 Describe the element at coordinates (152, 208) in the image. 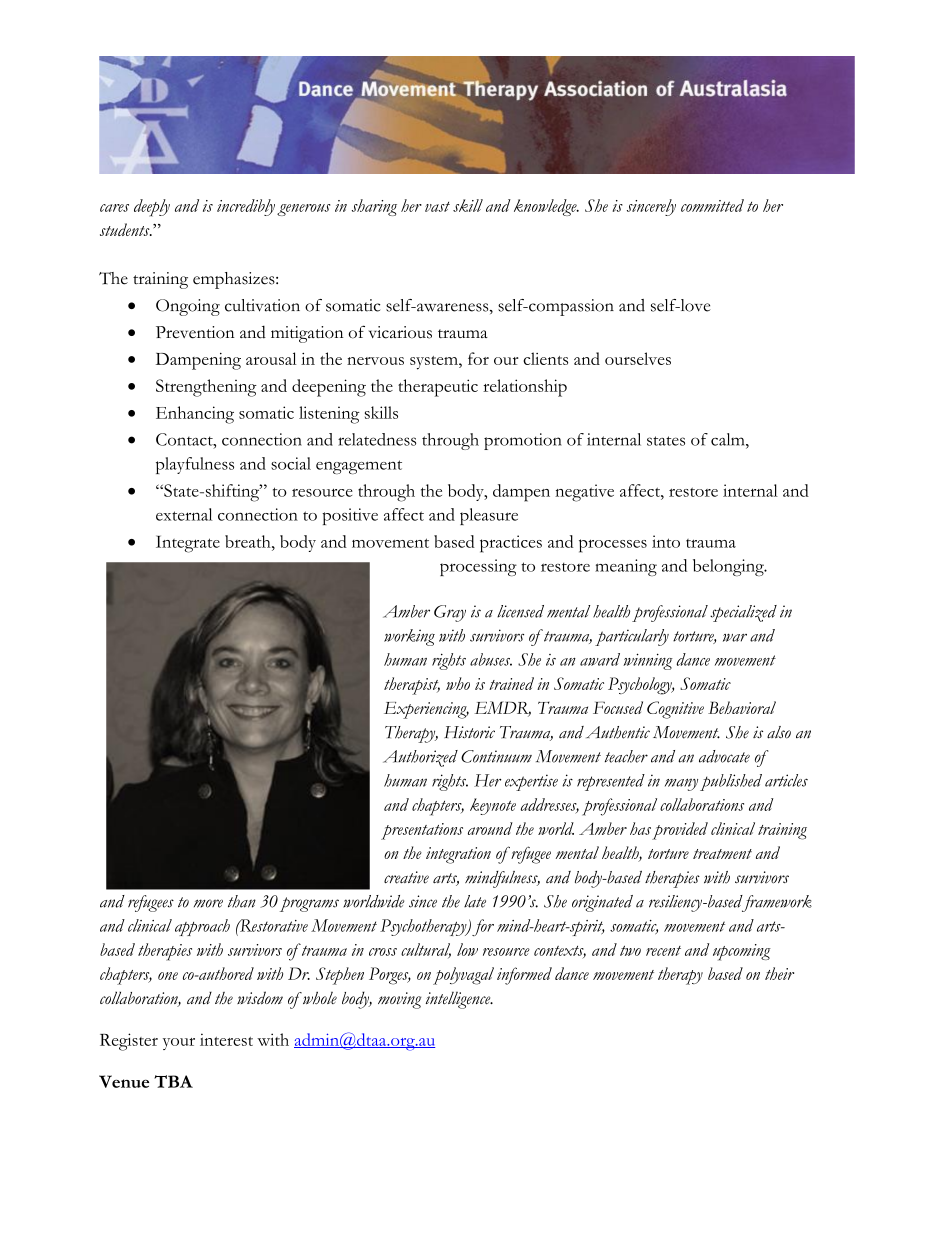

I see `deeply` at that location.
